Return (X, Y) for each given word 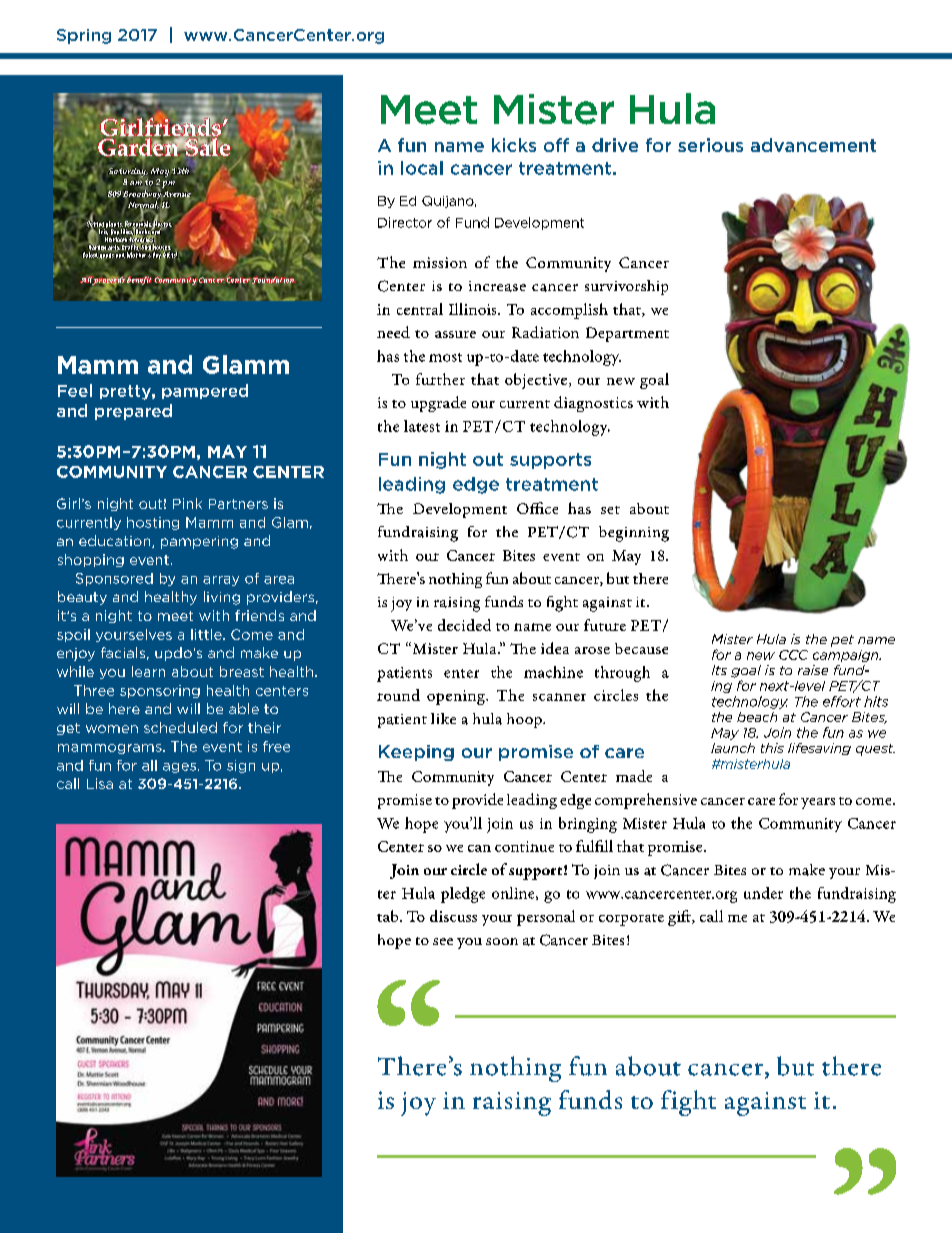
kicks (514, 145)
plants (114, 225)
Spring (84, 36)
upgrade (438, 404)
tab (389, 916)
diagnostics (593, 404)
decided (464, 625)
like (443, 718)
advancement (813, 145)
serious (710, 145)
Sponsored (114, 579)
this (772, 748)
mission (440, 262)
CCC (793, 655)
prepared (133, 412)
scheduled (180, 727)
